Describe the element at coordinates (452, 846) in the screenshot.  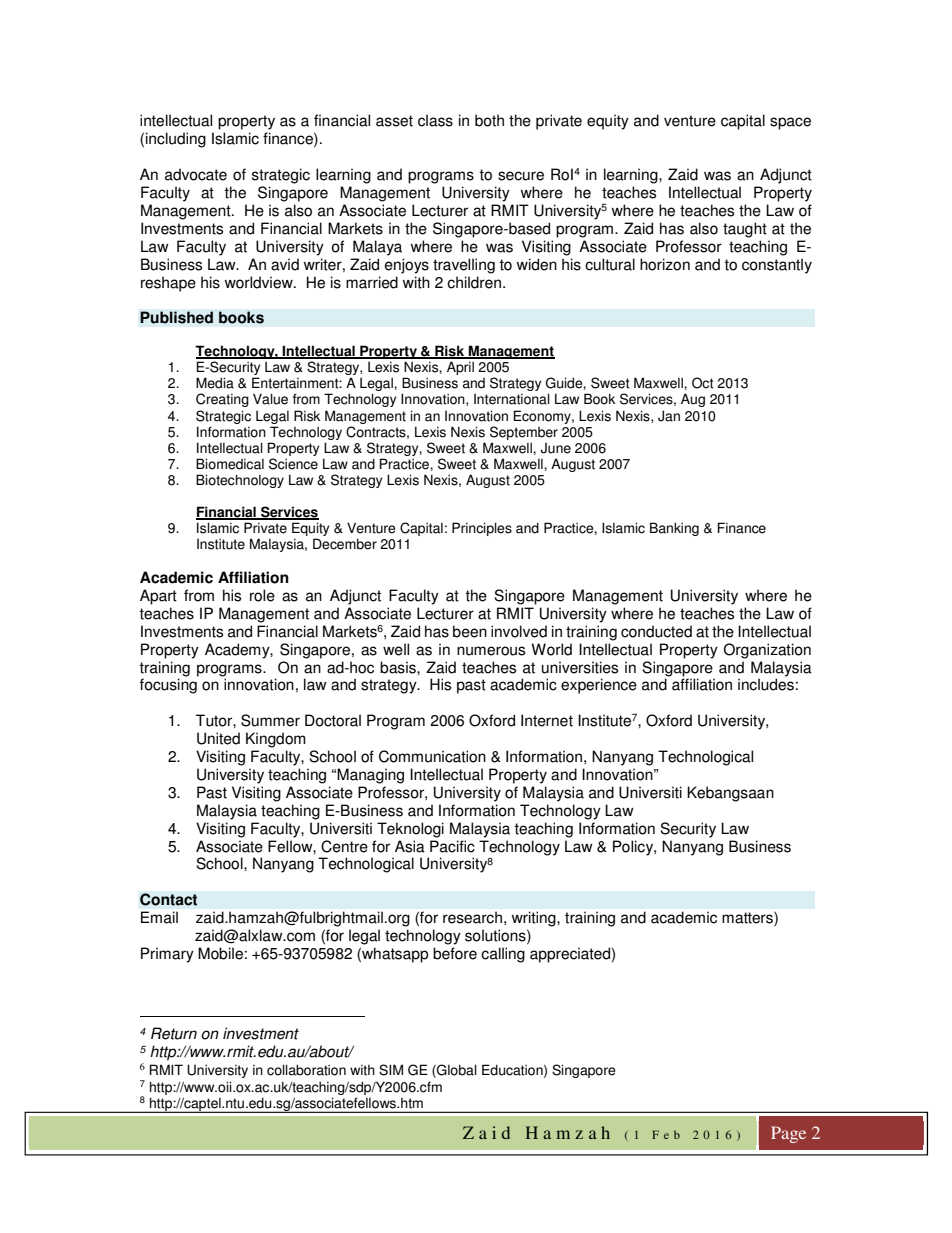
I see `Pacific` at that location.
